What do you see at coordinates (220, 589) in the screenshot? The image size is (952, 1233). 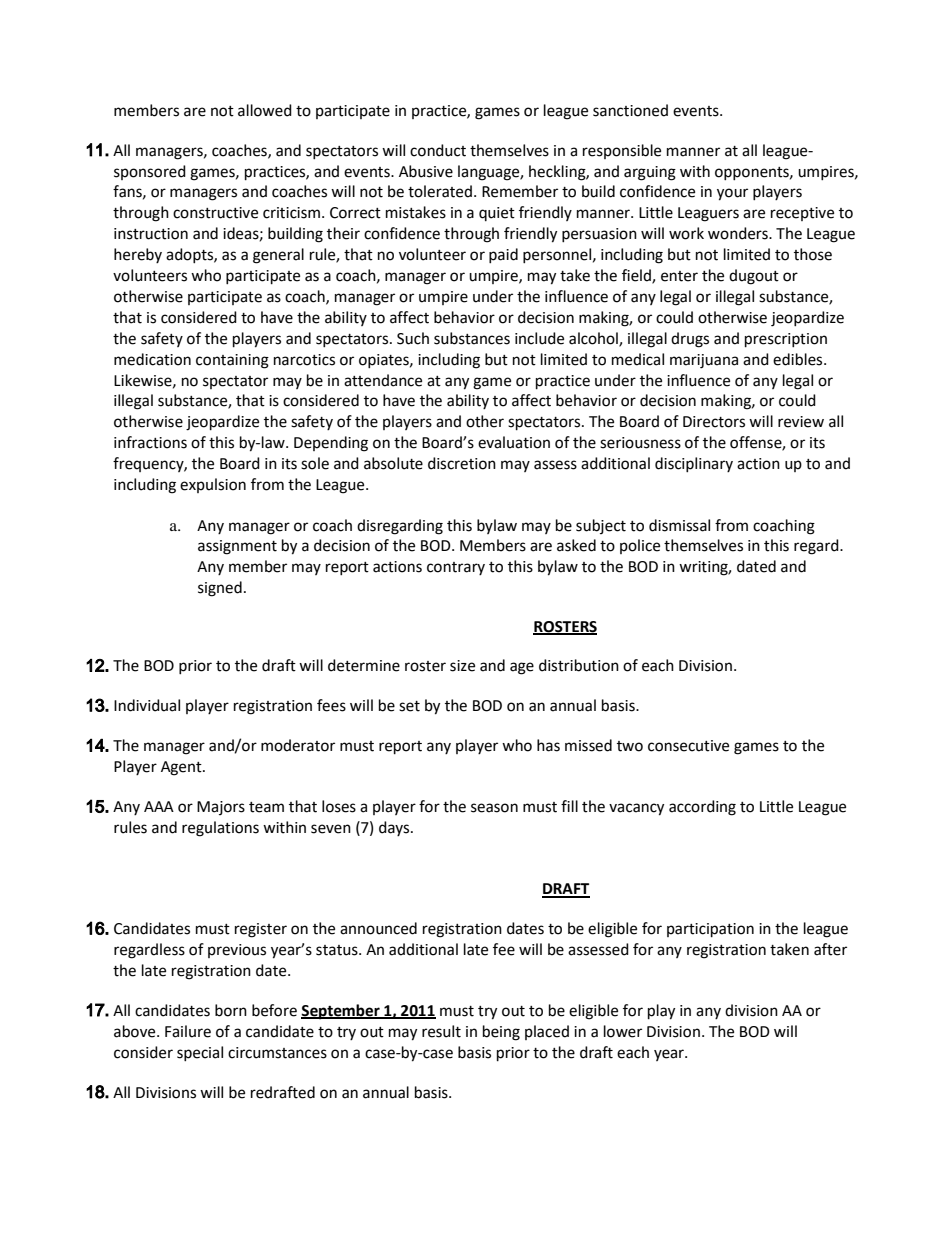 I see `signed` at bounding box center [220, 589].
